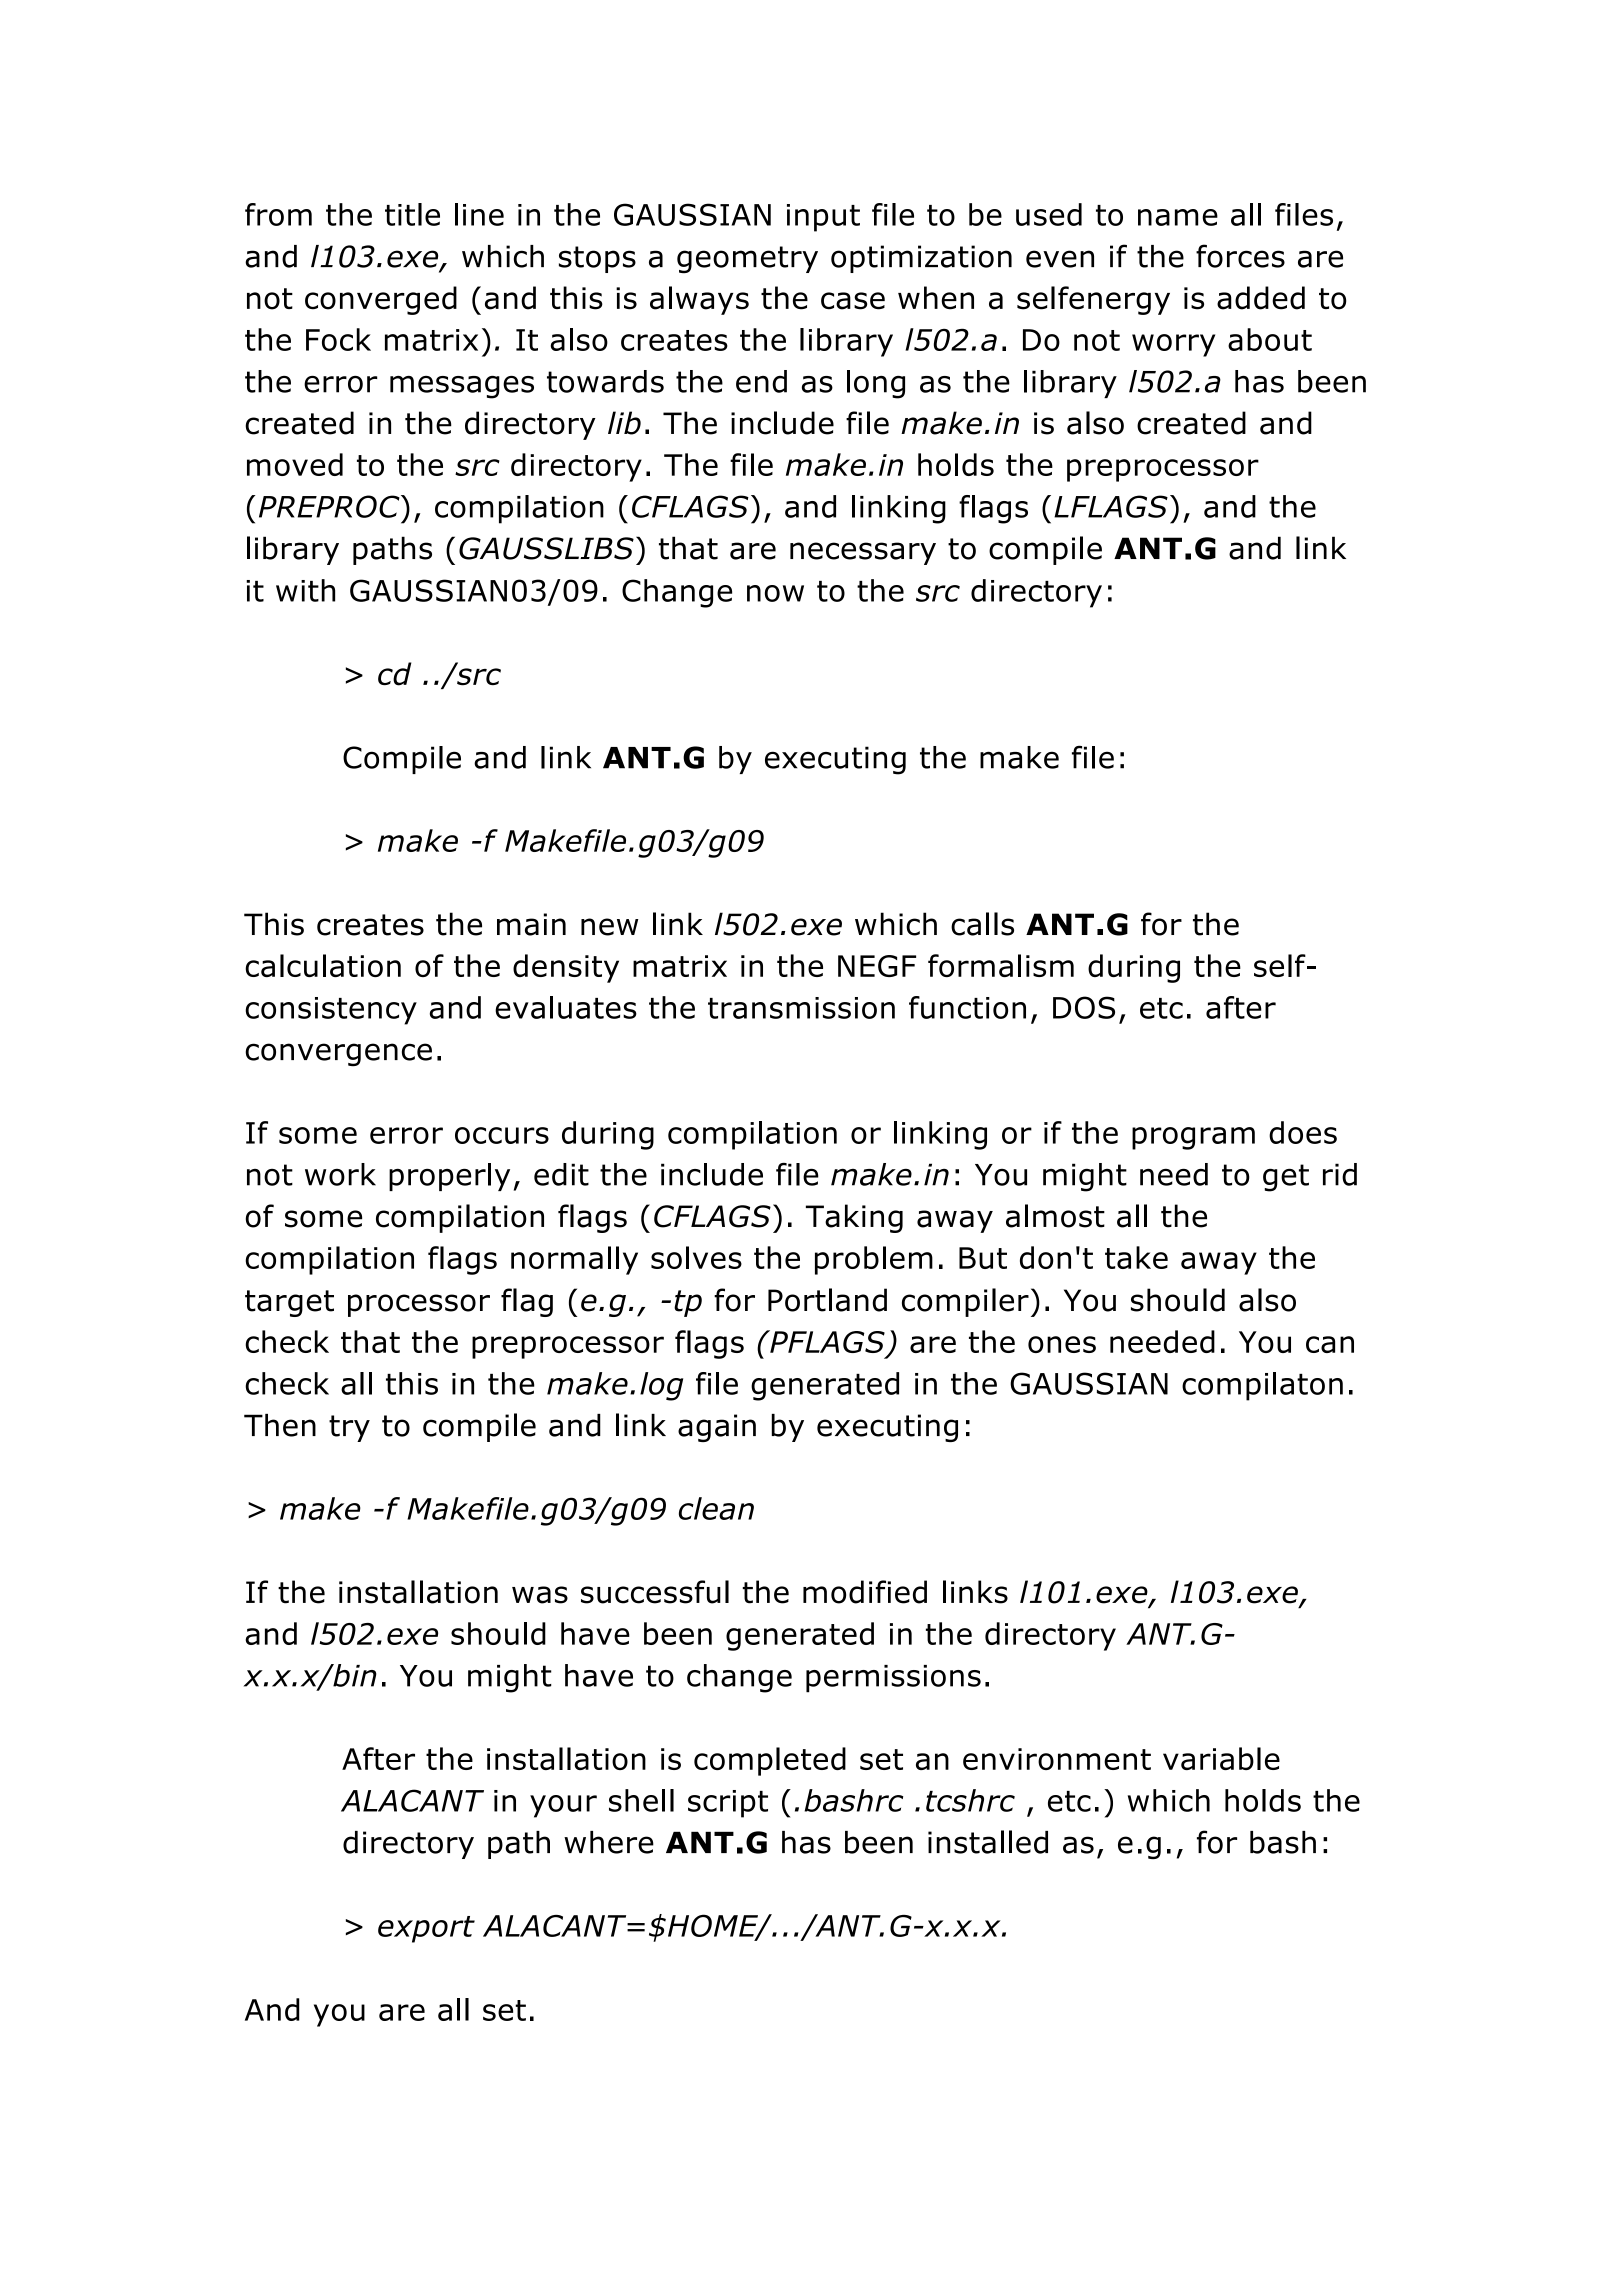  I want to click on input, so click(823, 218).
